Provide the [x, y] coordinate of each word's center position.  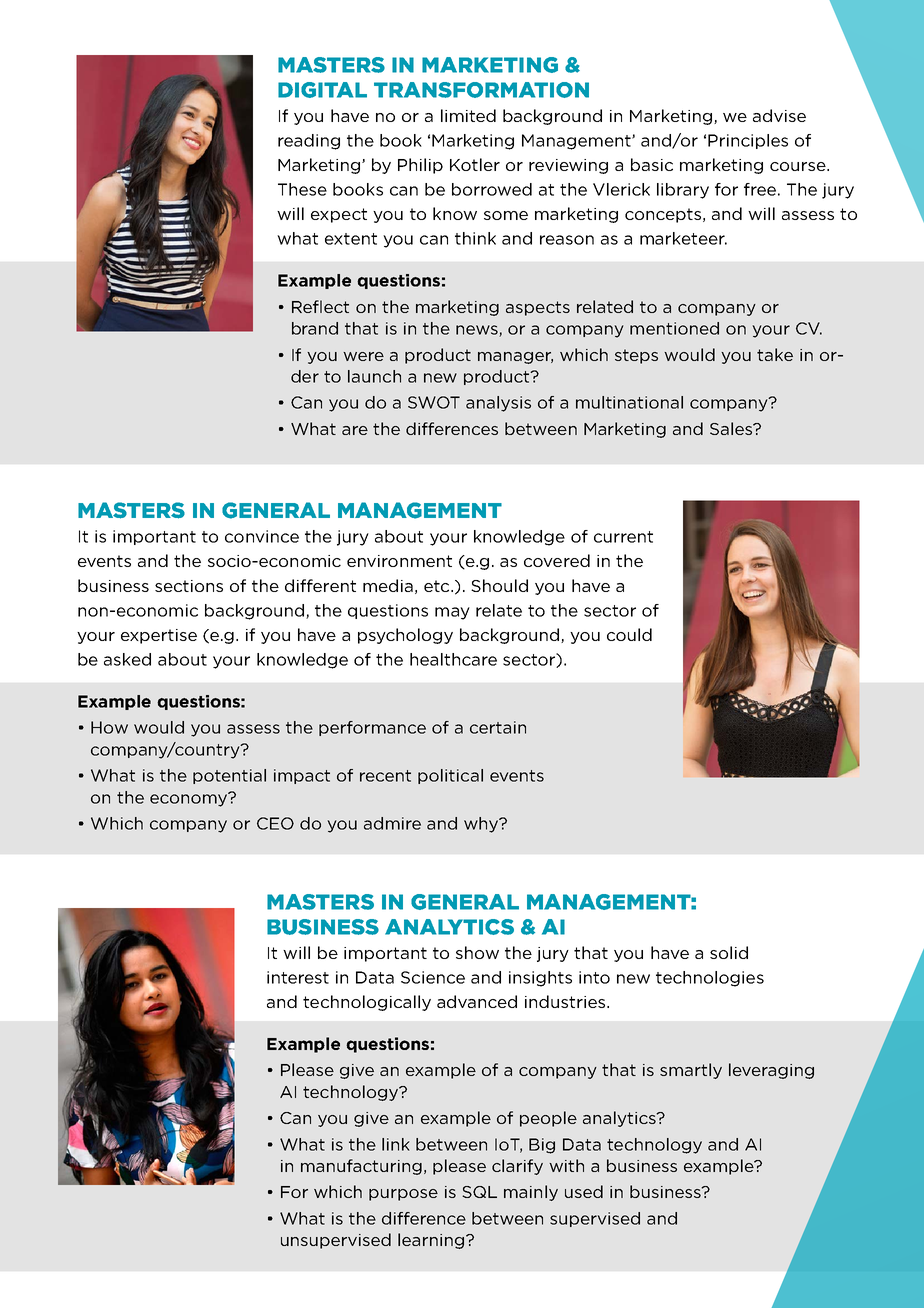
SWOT [434, 402]
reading [309, 142]
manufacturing [361, 1167]
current [623, 537]
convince [262, 536]
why [482, 825]
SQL [479, 1192]
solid [729, 952]
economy [190, 799]
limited [468, 115]
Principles [748, 141]
